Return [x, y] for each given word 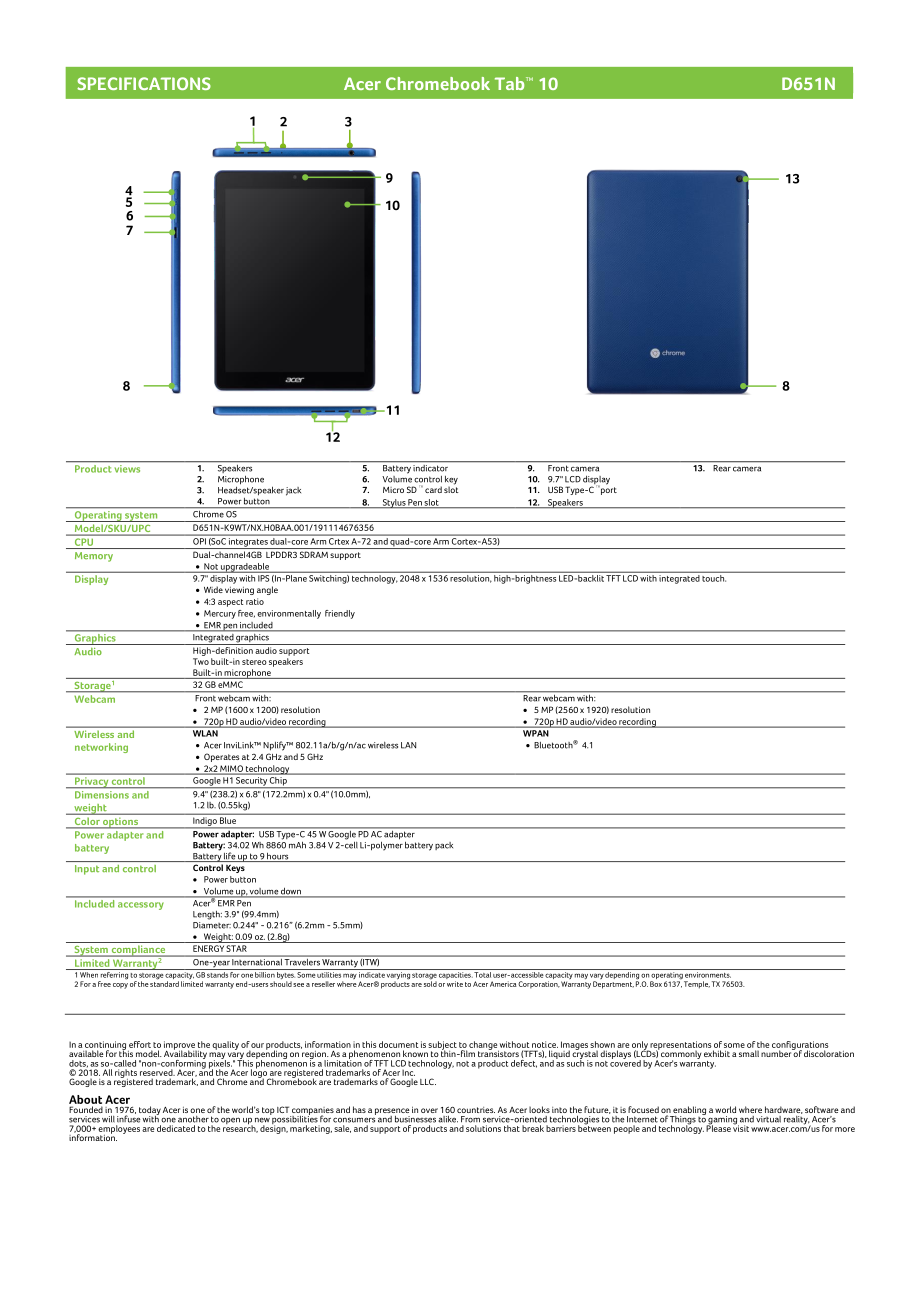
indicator [431, 467]
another [193, 1119]
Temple [697, 985]
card [433, 489]
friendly [340, 614]
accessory [141, 906]
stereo [254, 662]
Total [483, 973]
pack [444, 846]
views [127, 469]
